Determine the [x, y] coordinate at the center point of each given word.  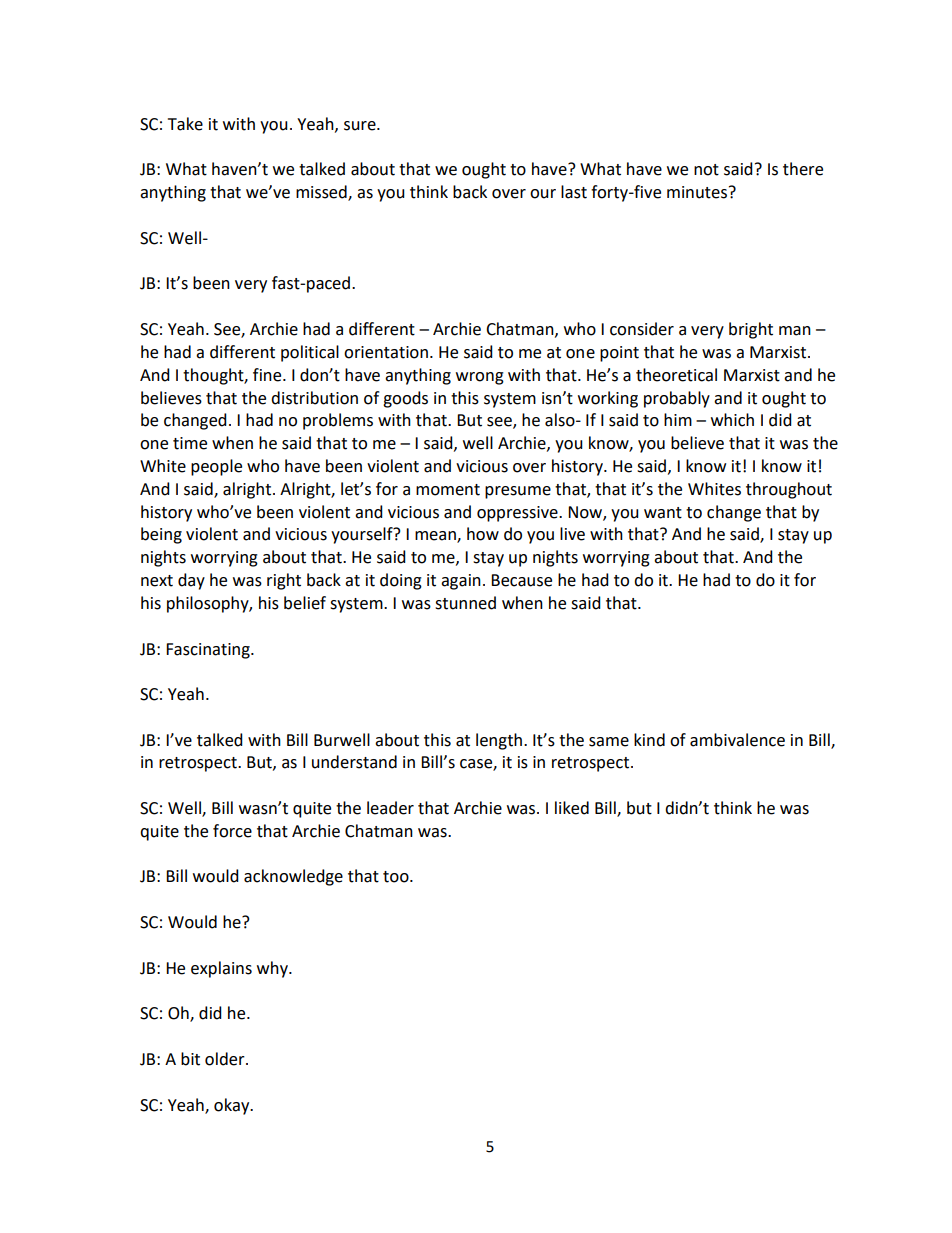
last [574, 192]
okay [233, 1106]
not [706, 170]
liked [572, 808]
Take [185, 124]
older [226, 1059]
